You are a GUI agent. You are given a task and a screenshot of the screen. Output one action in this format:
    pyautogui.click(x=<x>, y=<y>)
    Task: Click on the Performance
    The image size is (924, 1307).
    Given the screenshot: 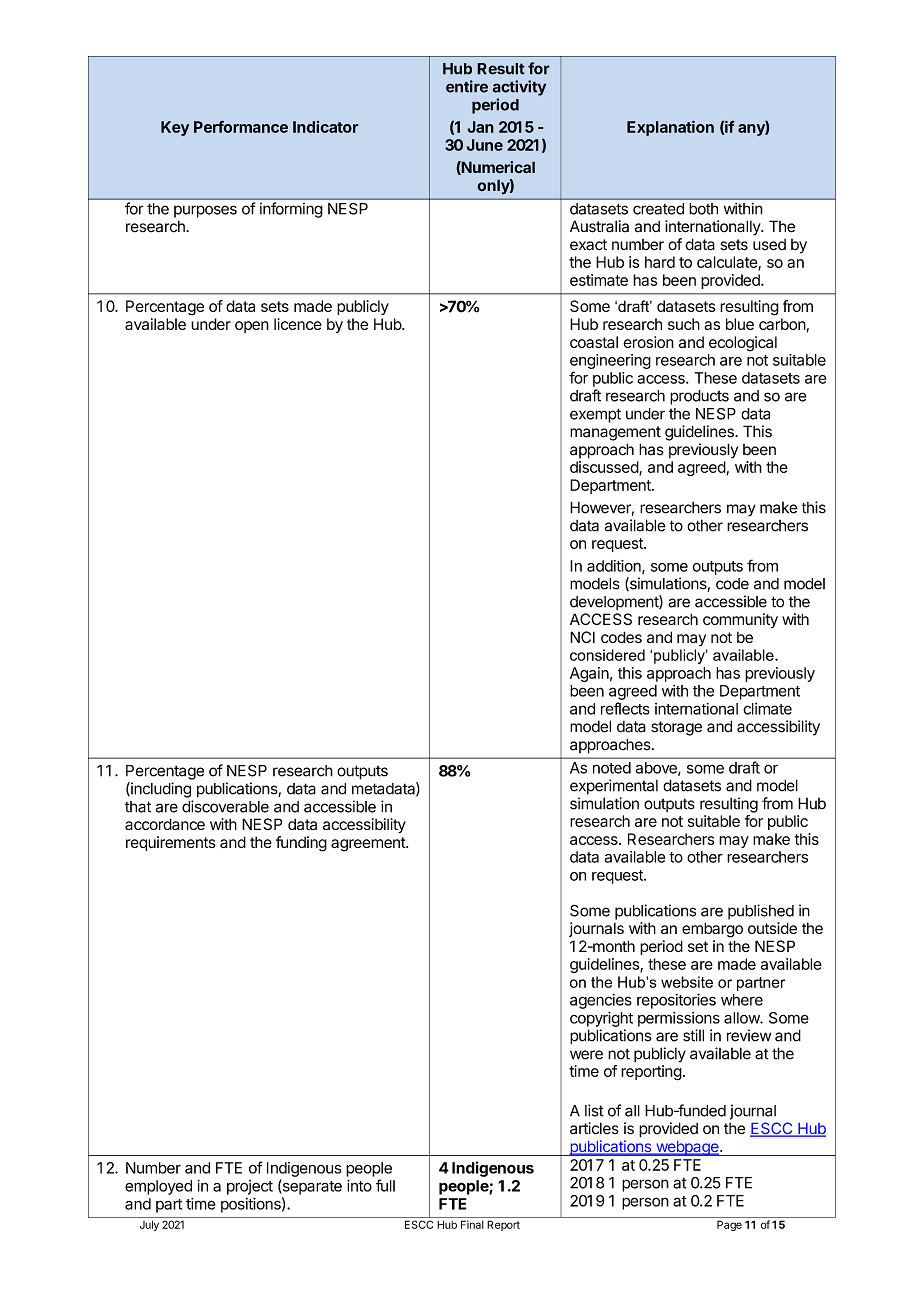 What is the action you would take?
    pyautogui.click(x=241, y=126)
